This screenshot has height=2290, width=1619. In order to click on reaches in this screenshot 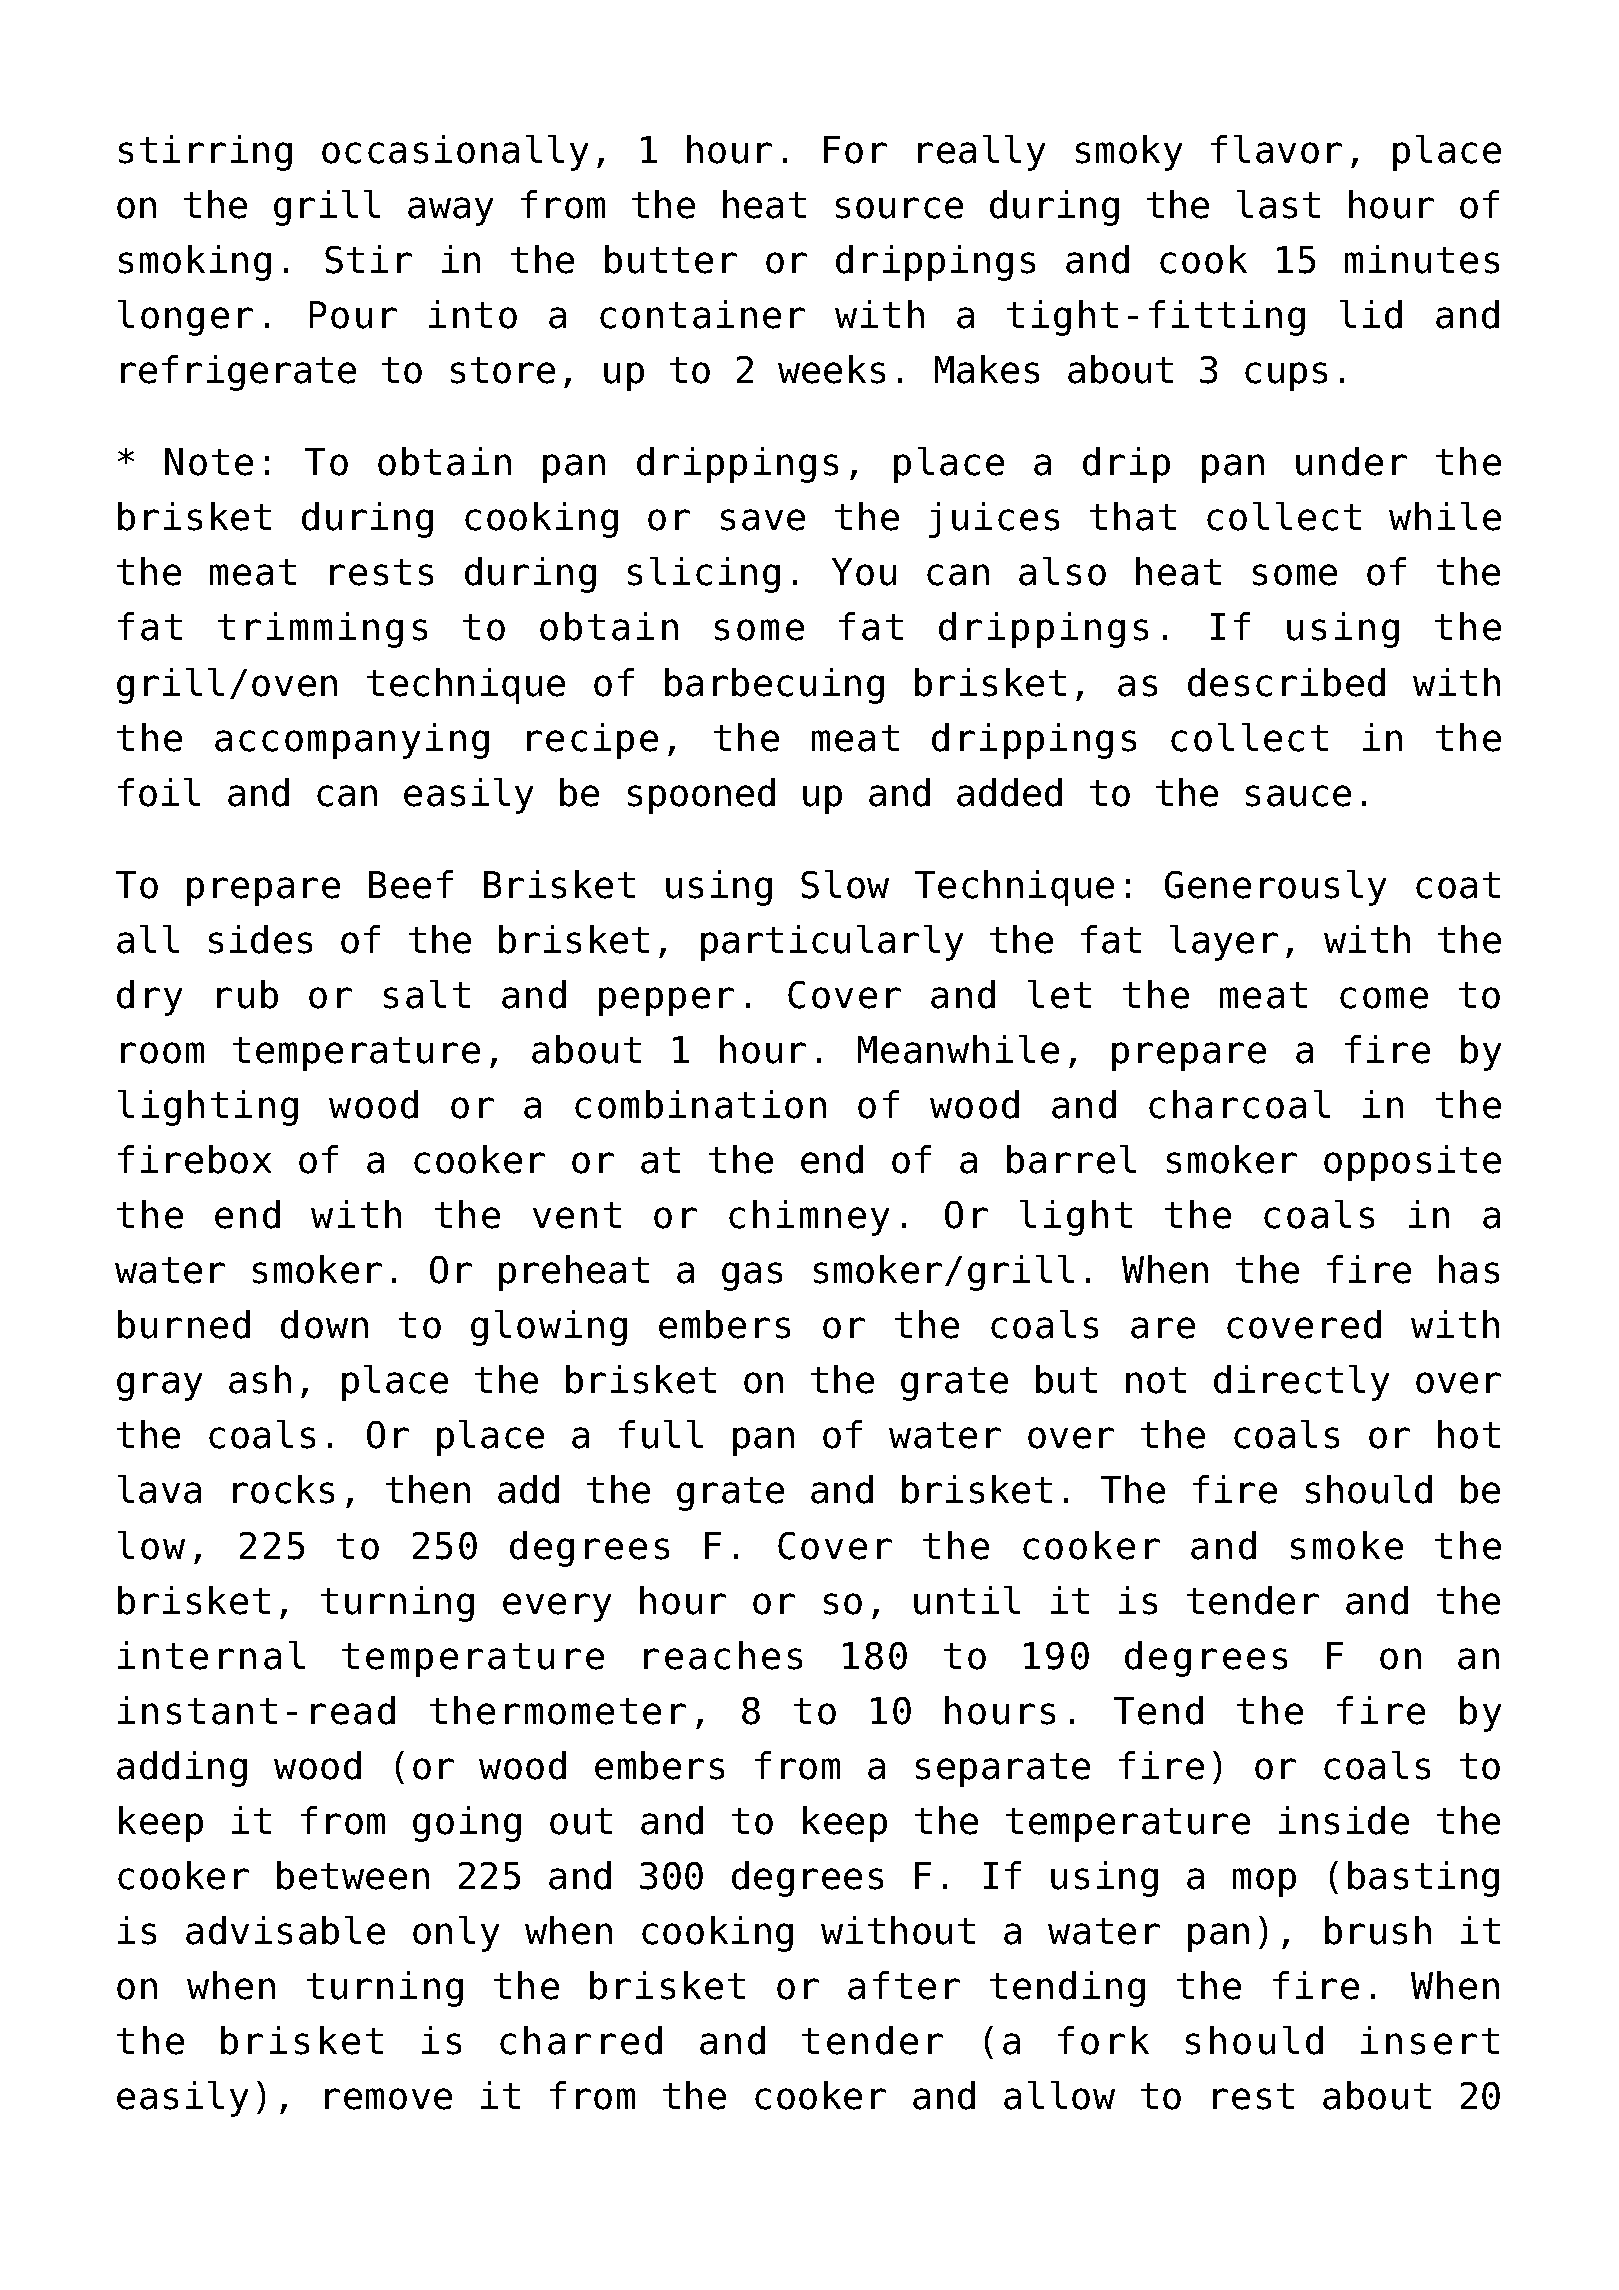, I will do `click(723, 1655)`.
